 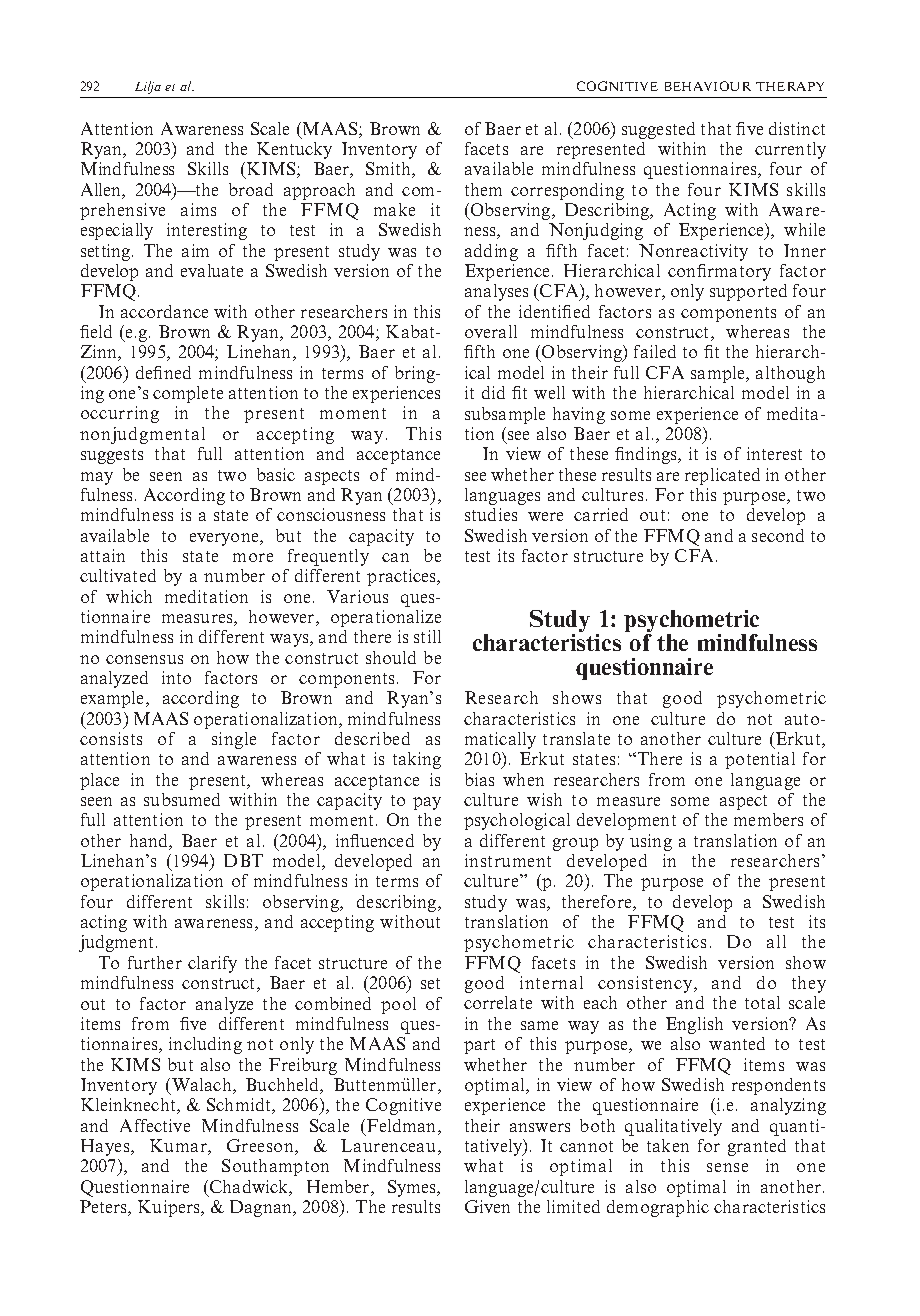 I want to click on into, so click(x=176, y=677).
